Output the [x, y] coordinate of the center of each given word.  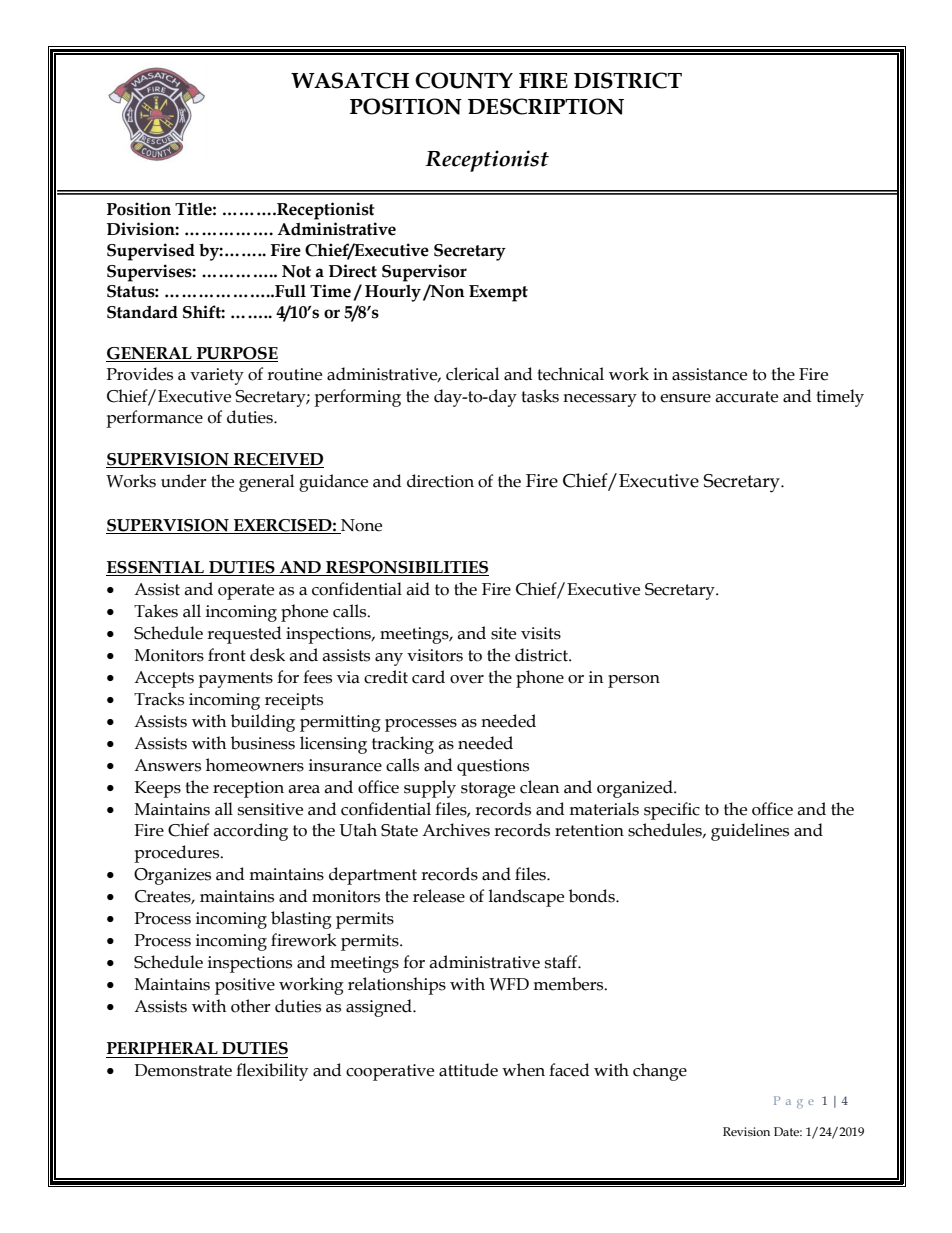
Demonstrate [183, 1070]
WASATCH [350, 80]
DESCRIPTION [546, 106]
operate [246, 592]
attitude [468, 1070]
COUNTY [464, 80]
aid [418, 589]
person [634, 681]
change [660, 1072]
